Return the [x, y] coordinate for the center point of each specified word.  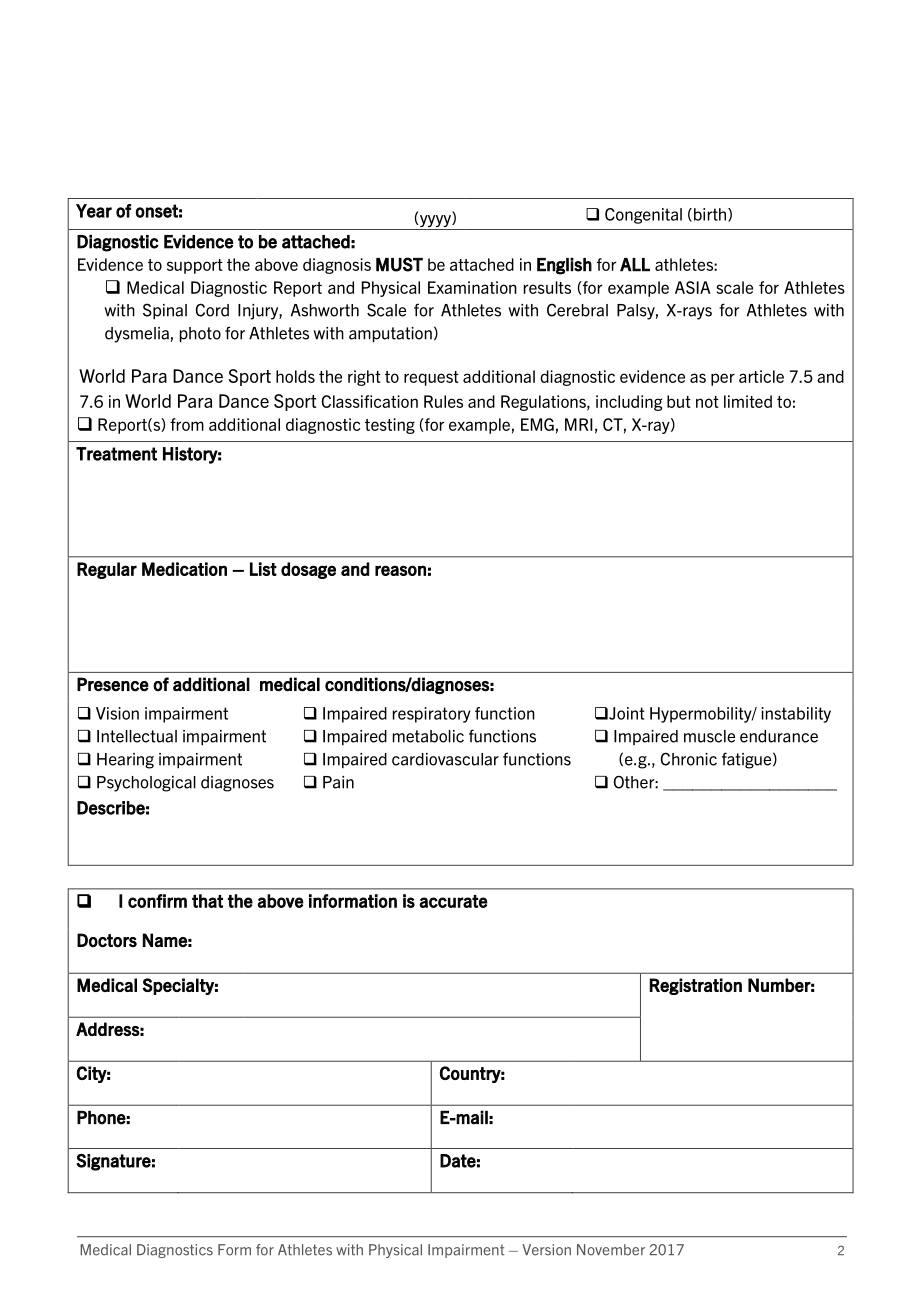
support [195, 266]
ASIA [693, 287]
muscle [709, 736]
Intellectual [137, 736]
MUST [399, 264]
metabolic [428, 736]
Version [546, 1250]
